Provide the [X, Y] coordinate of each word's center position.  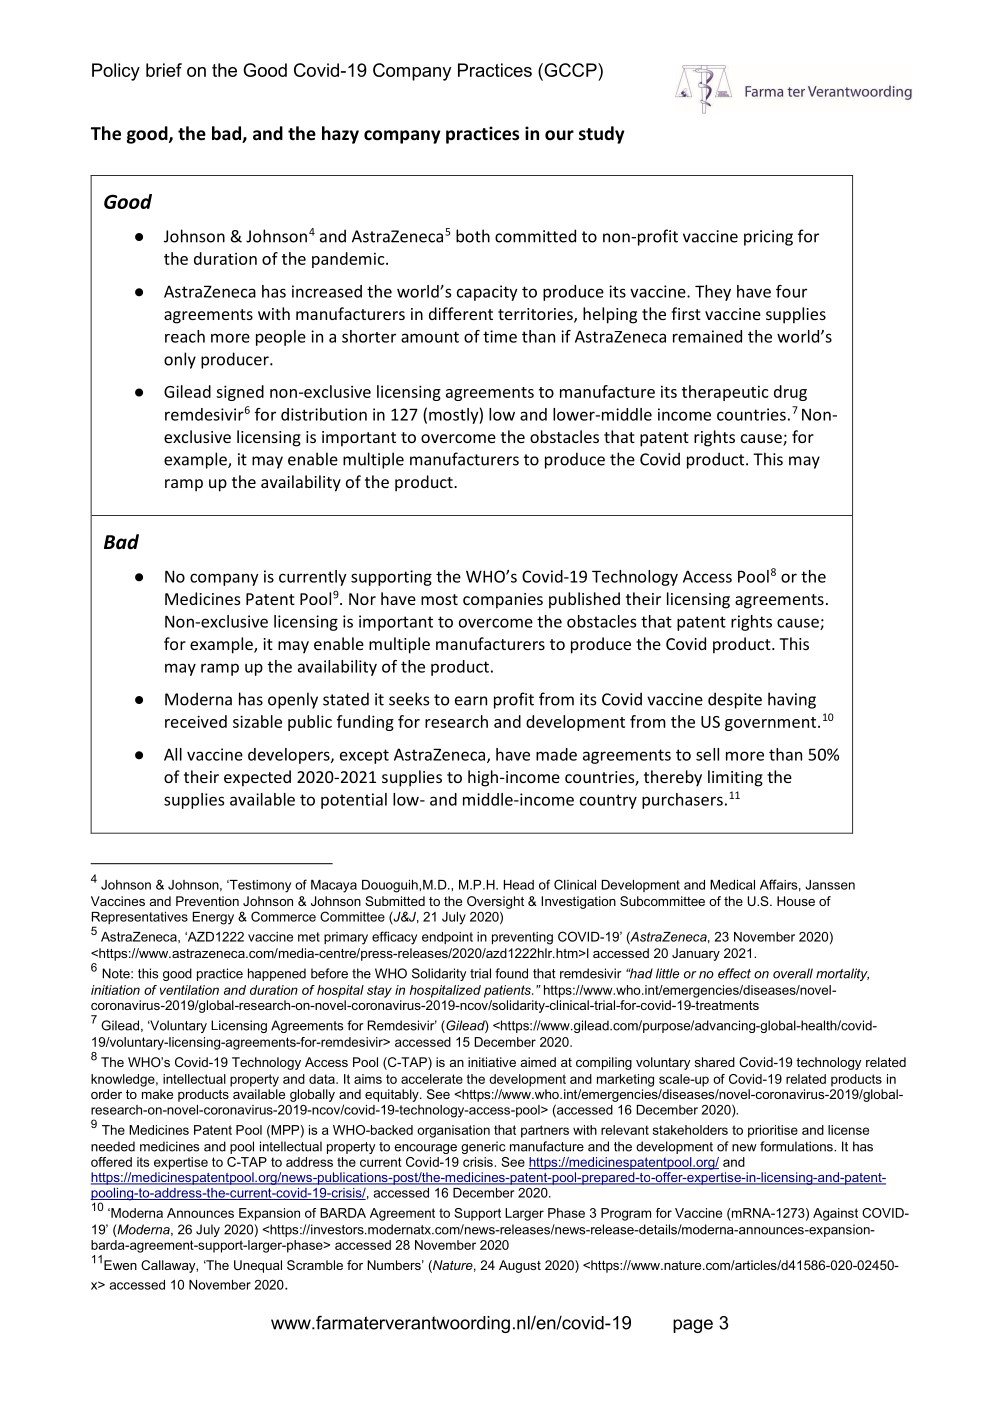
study [602, 135]
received [196, 721]
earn [471, 701]
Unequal [258, 1266]
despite [735, 700]
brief [164, 70]
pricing [768, 238]
